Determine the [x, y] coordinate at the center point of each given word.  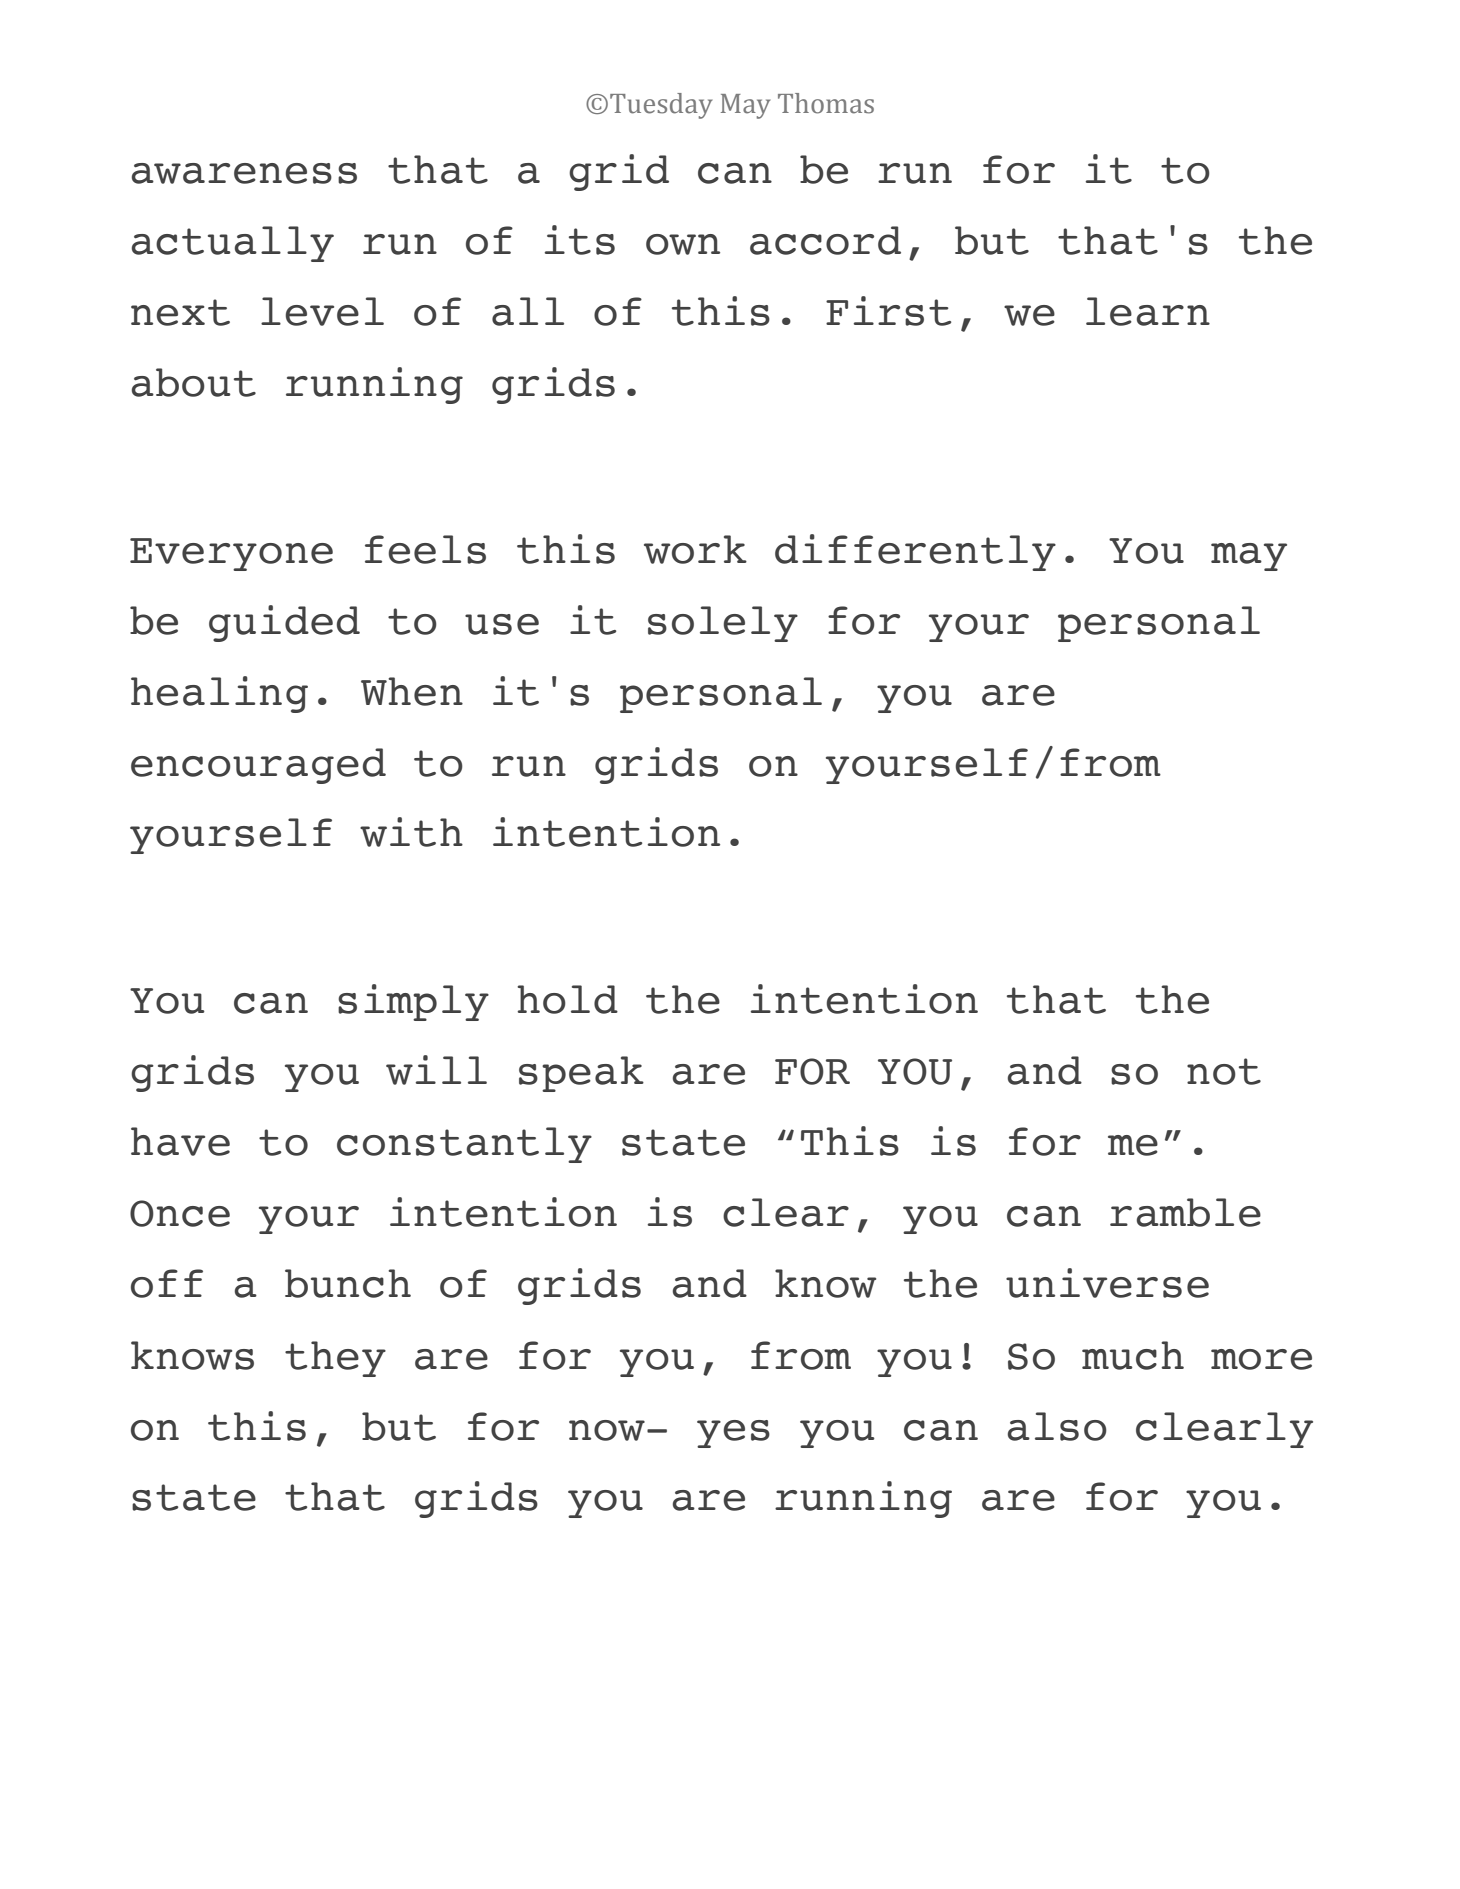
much [1133, 1355]
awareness [244, 173]
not [1224, 1071]
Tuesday [661, 106]
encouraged [258, 766]
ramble [1185, 1212]
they [335, 1359]
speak [581, 1074]
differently [915, 552]
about [194, 382]
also [1057, 1426]
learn [1148, 311]
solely [723, 624]
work [695, 549]
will [436, 1070]
